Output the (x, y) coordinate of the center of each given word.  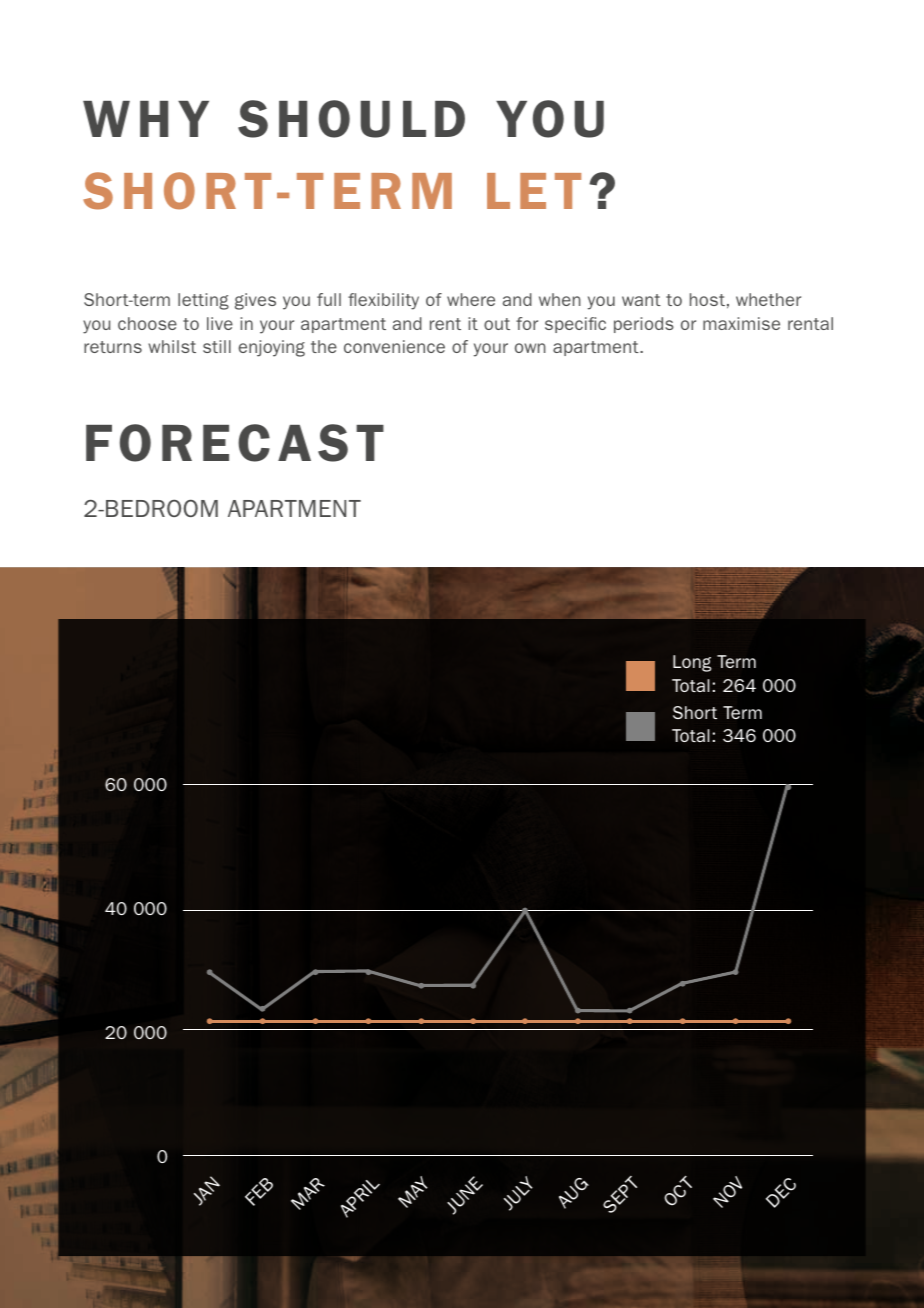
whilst (172, 346)
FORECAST (235, 443)
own (530, 348)
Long (692, 663)
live (220, 323)
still (217, 346)
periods (644, 325)
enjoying (271, 348)
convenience (394, 346)
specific (575, 325)
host (707, 299)
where (471, 299)
